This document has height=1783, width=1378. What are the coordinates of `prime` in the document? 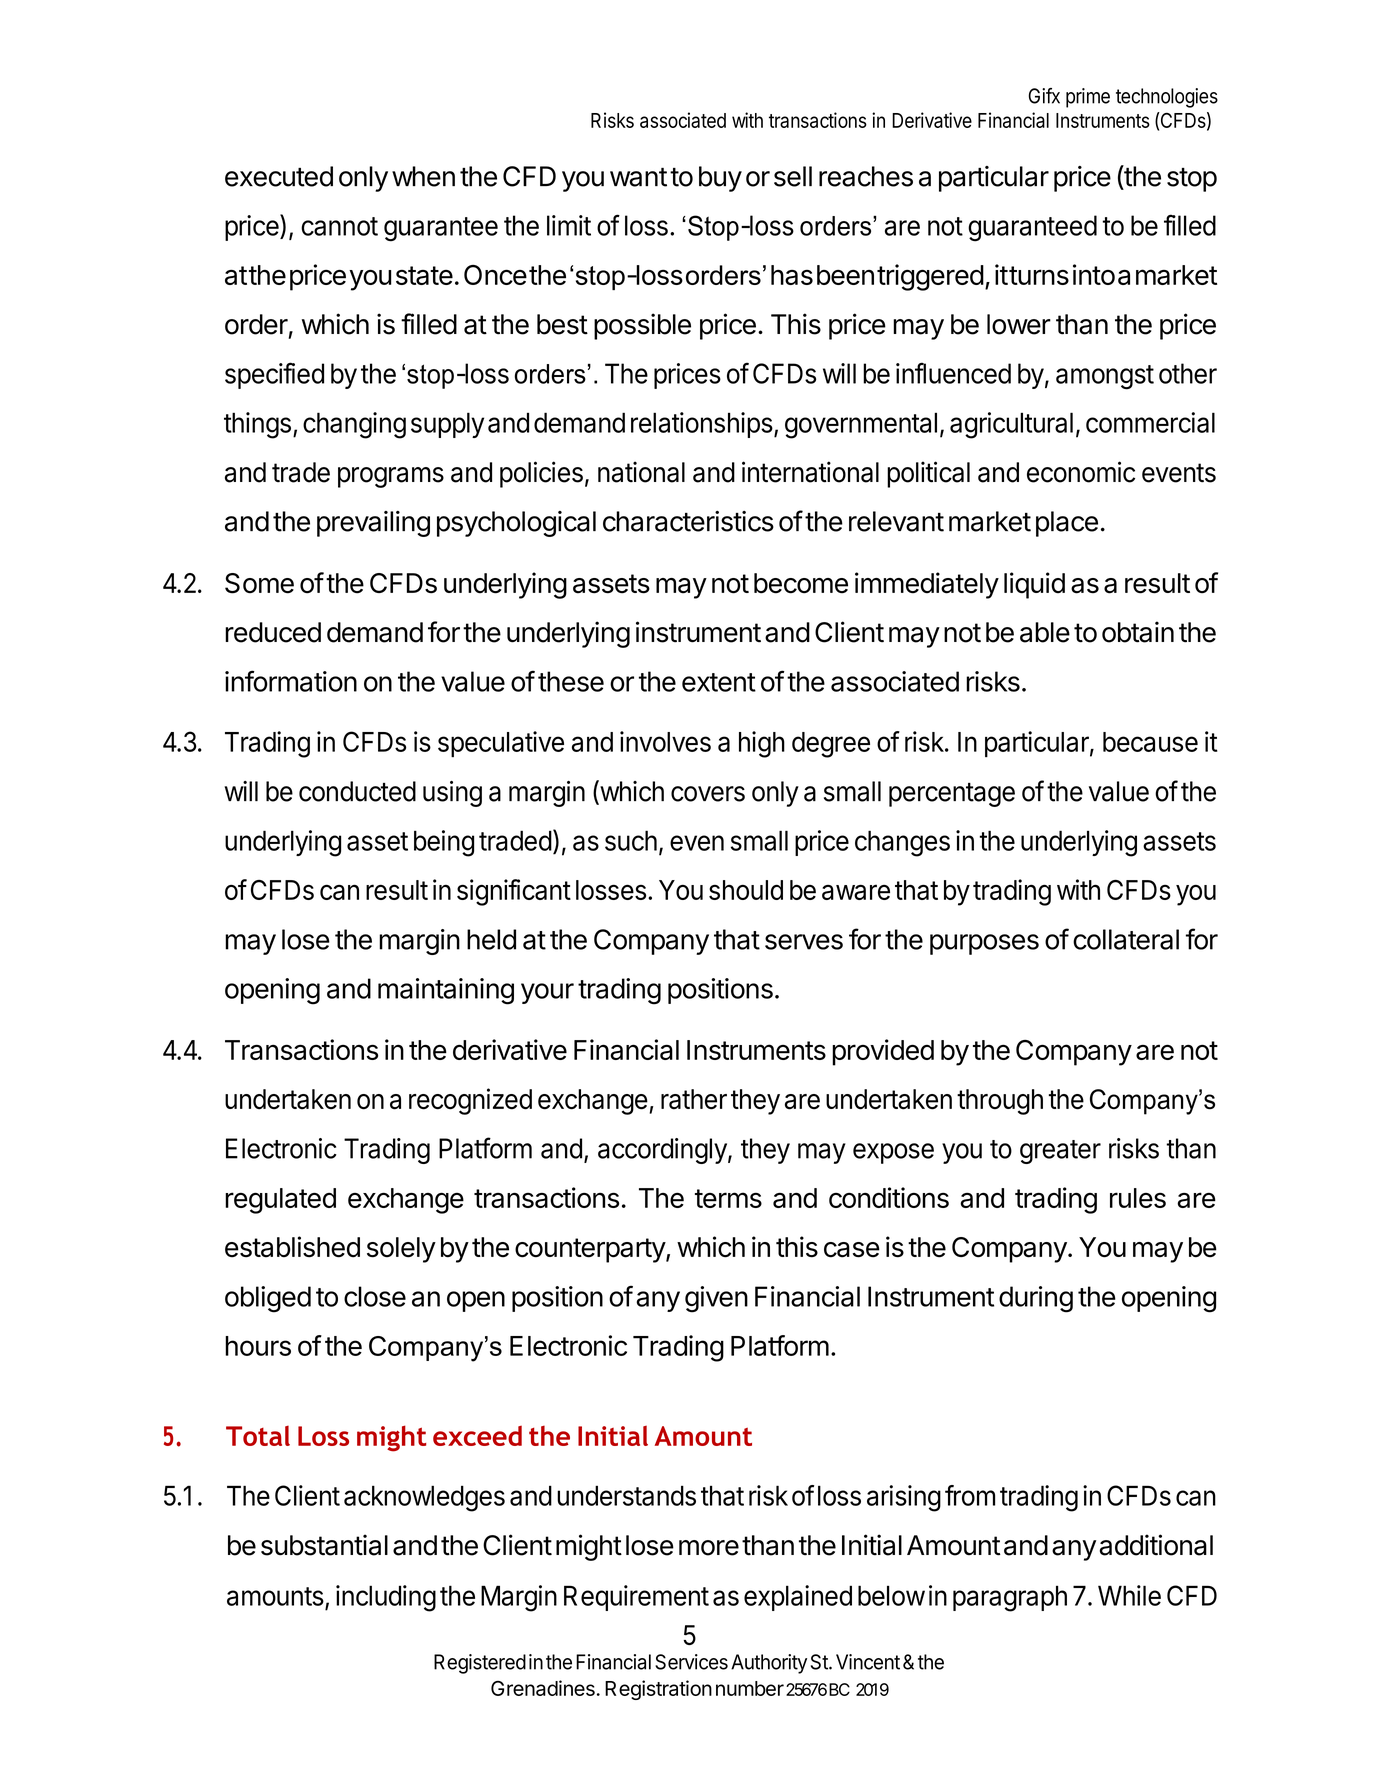 It's located at (1088, 98).
